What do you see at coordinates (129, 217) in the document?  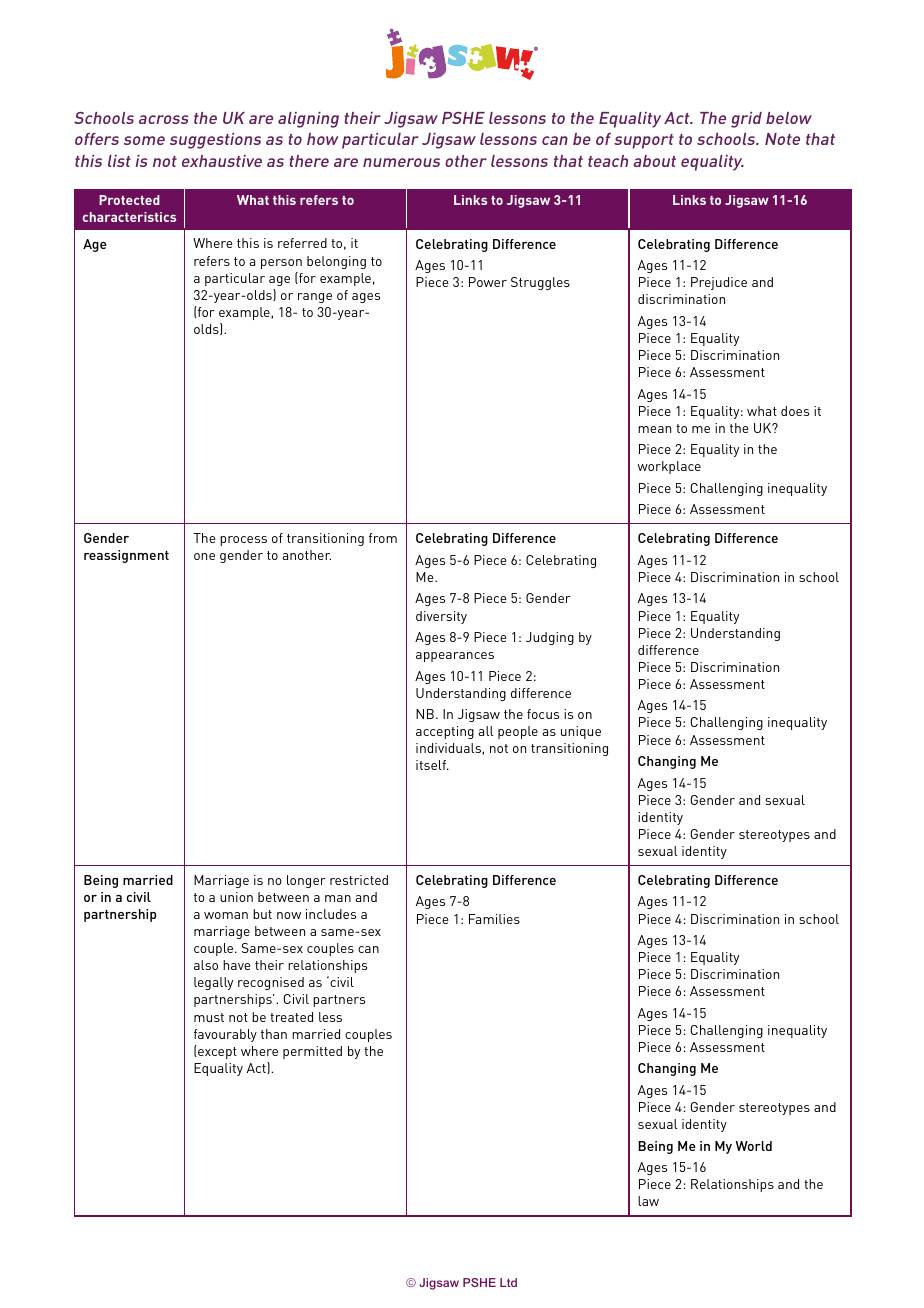 I see `characteristics` at bounding box center [129, 217].
